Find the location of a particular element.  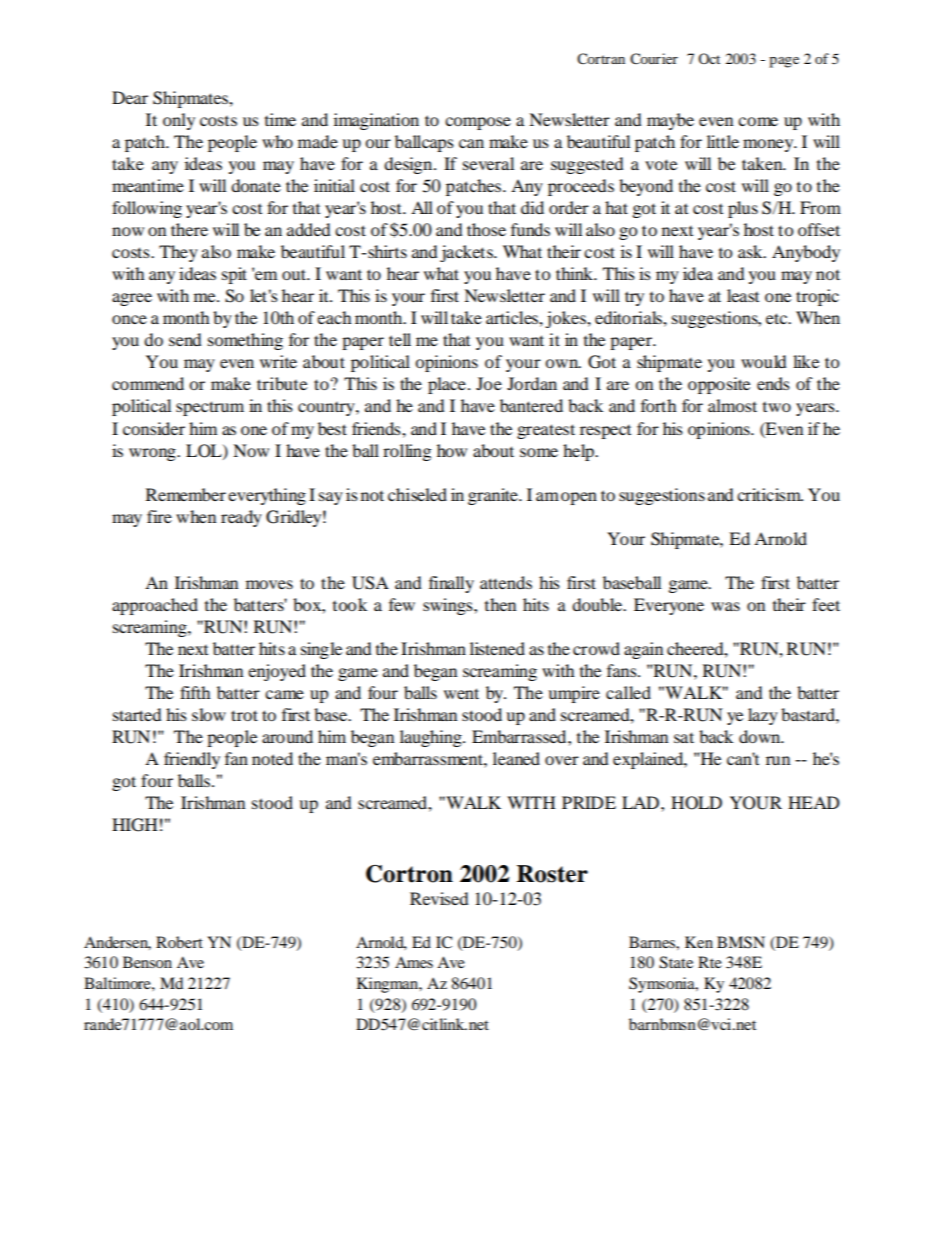

Revised is located at coordinates (439, 898).
